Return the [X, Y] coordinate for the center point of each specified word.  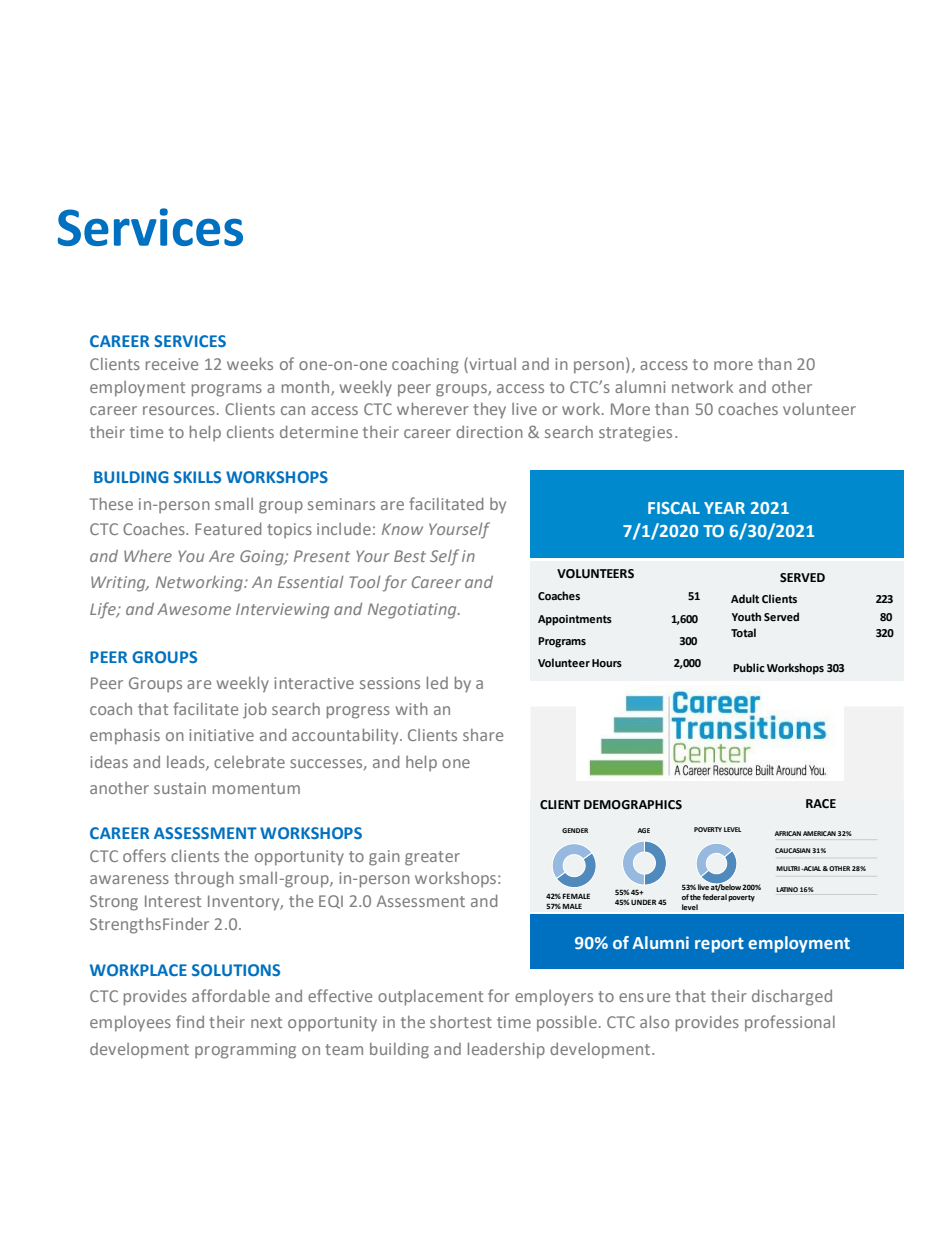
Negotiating [413, 611]
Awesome [194, 609]
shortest [461, 1021]
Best [410, 556]
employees [130, 1024]
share [483, 735]
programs [227, 390]
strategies [635, 434]
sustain [180, 788]
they [489, 411]
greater [432, 858]
